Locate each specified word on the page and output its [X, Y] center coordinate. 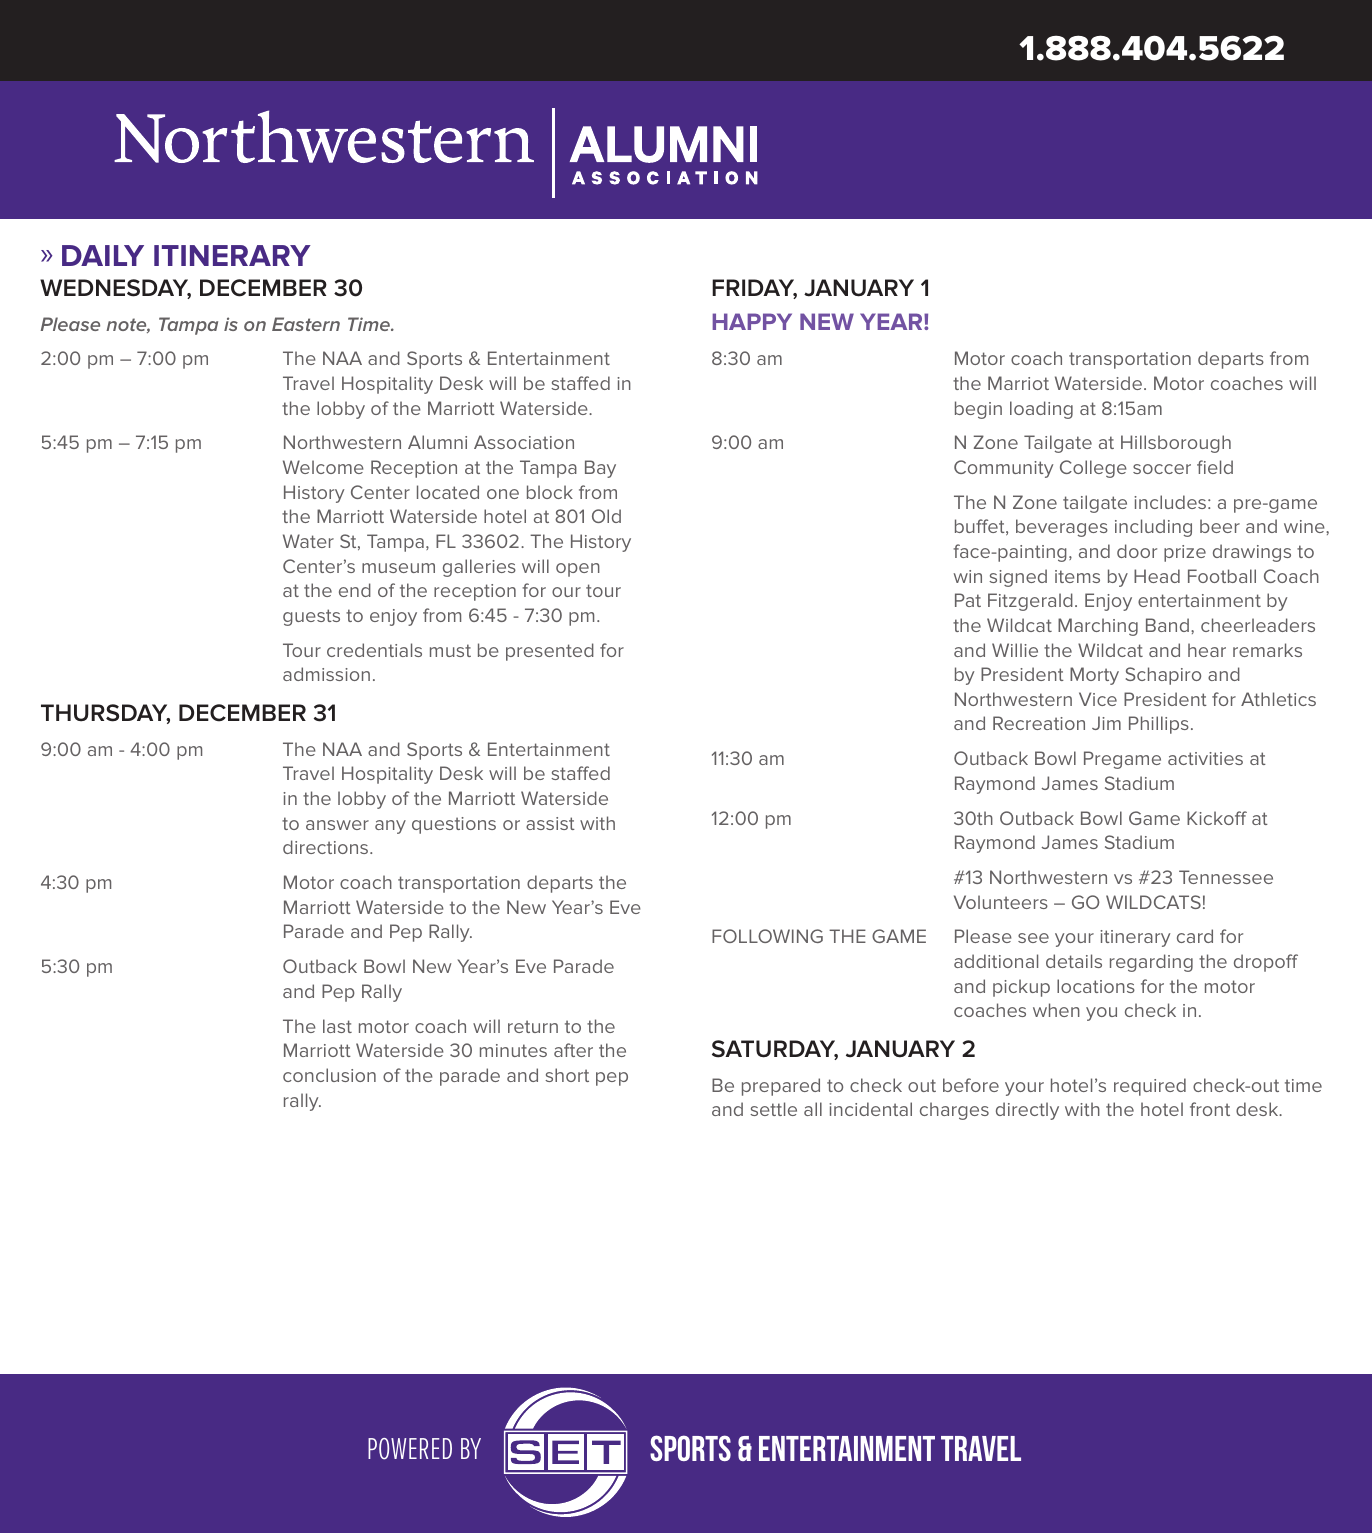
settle [773, 1109]
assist [550, 823]
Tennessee [1226, 877]
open [578, 570]
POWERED [410, 1449]
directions [327, 847]
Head [1157, 576]
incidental [870, 1109]
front [1210, 1109]
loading [1041, 410]
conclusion [329, 1075]
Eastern [306, 324]
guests [311, 617]
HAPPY [752, 321]
